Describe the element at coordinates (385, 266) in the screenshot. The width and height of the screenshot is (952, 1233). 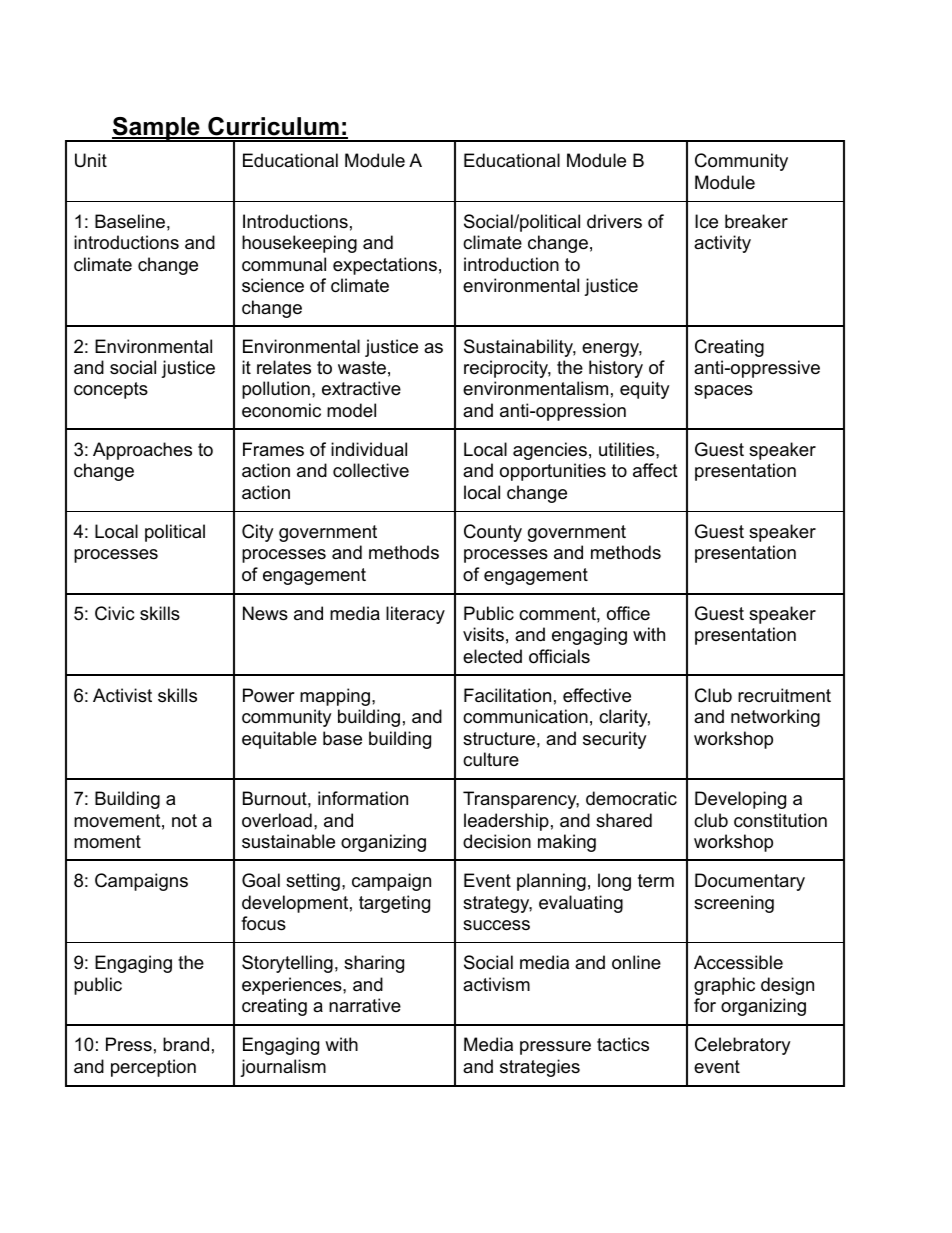
I see `expectations` at that location.
